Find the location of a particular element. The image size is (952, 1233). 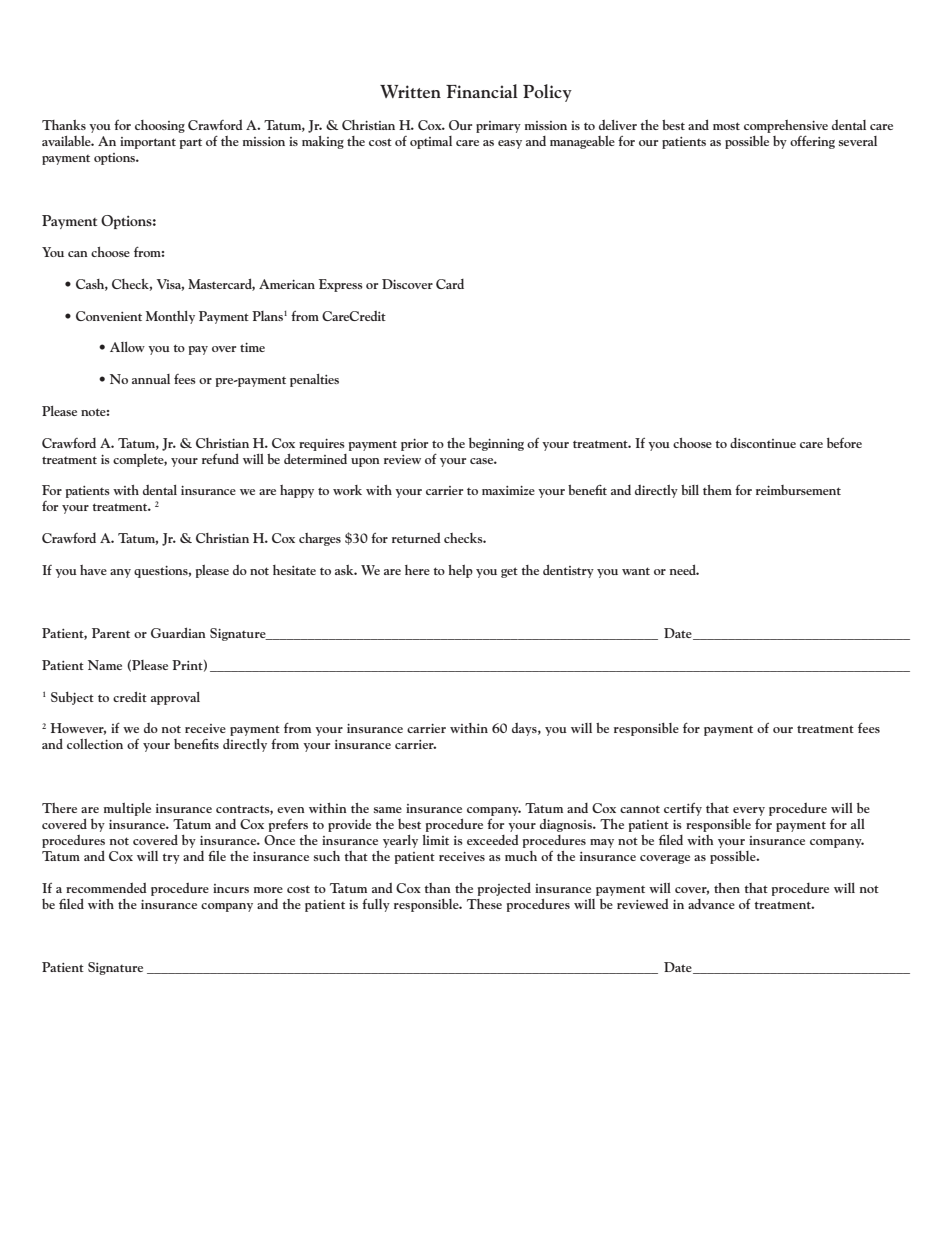

primary is located at coordinates (498, 127).
